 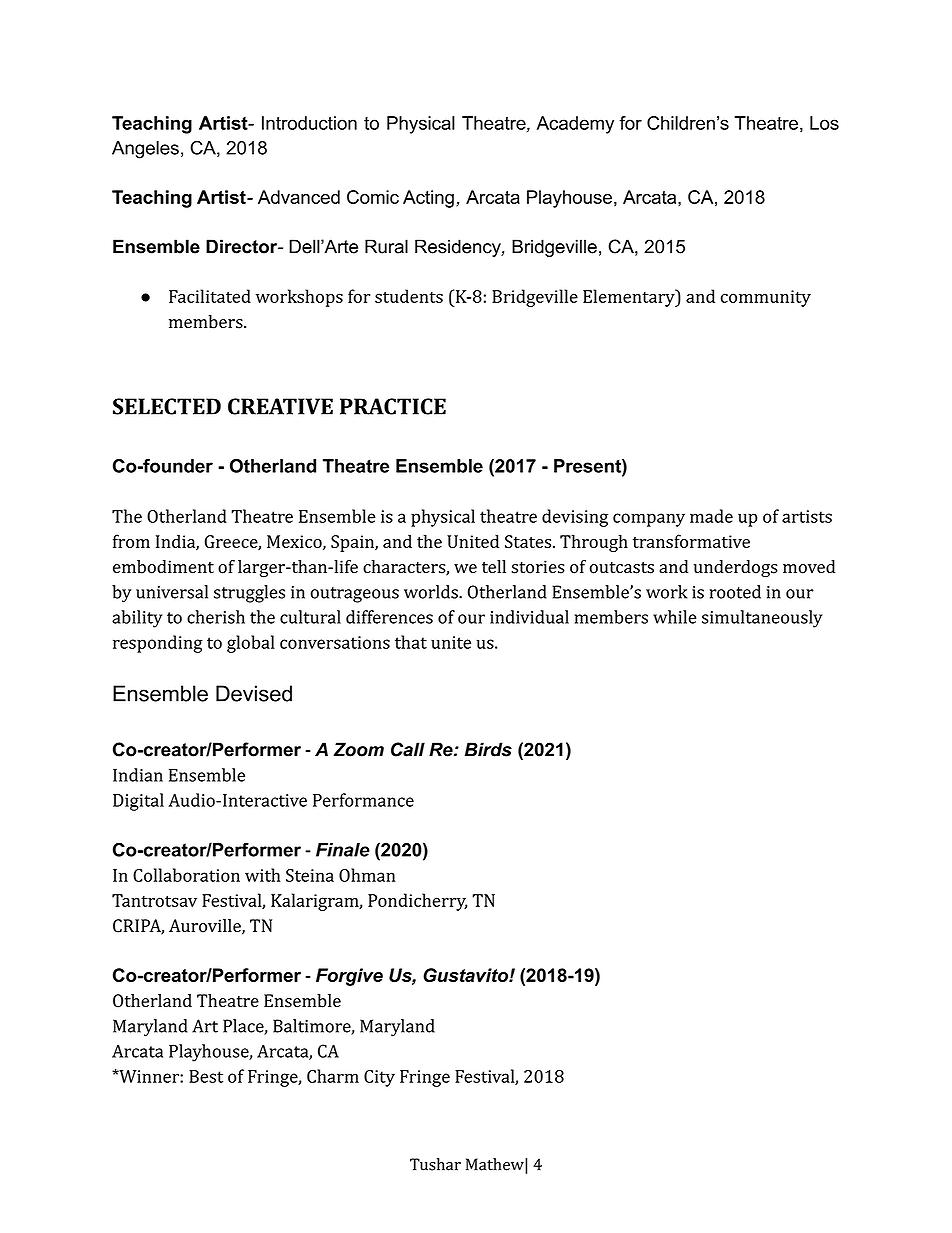 I want to click on simultaneously, so click(x=762, y=619).
